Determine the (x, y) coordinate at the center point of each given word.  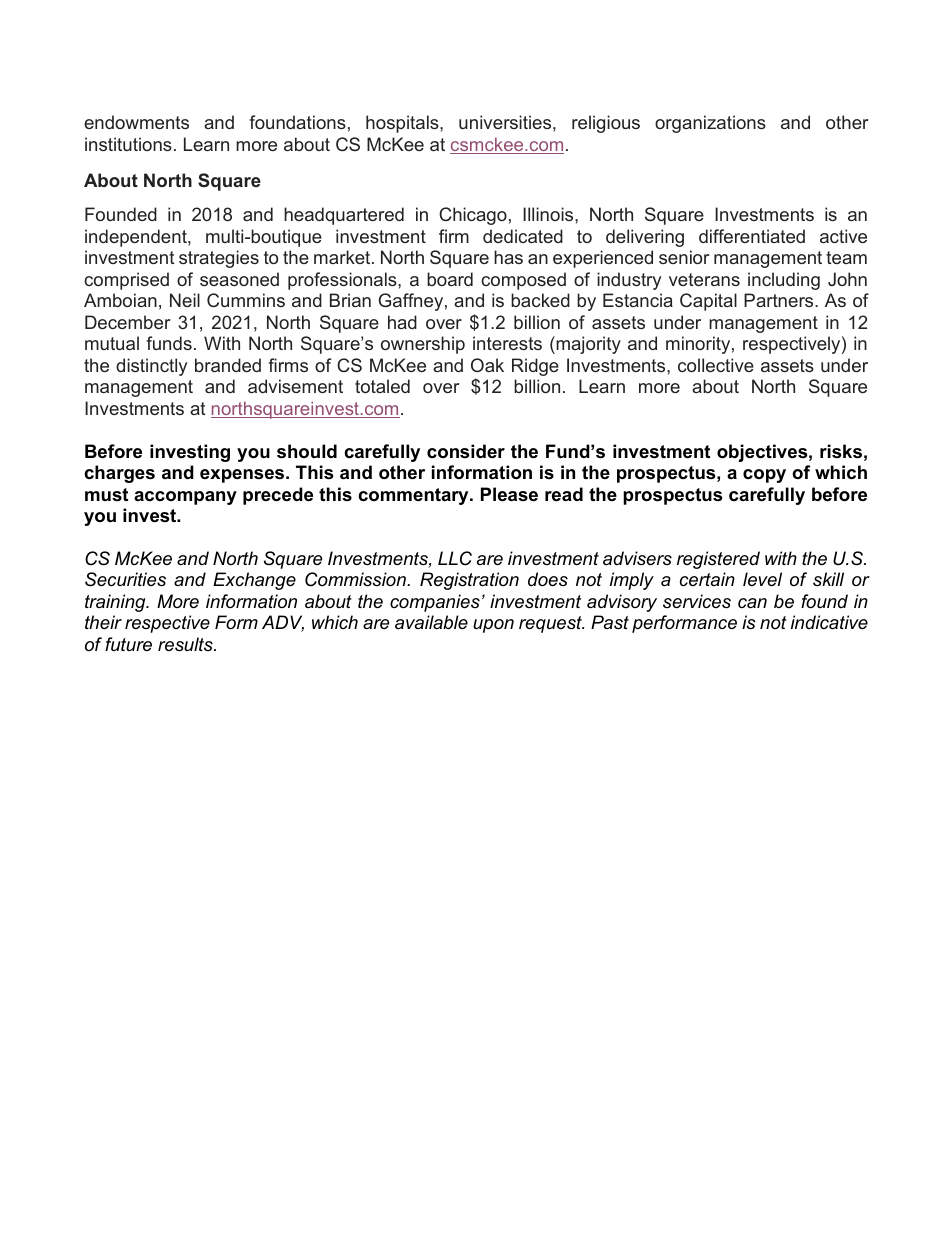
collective (716, 365)
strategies (219, 259)
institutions (128, 144)
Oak (487, 365)
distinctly (151, 367)
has (508, 257)
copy (764, 476)
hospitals (403, 124)
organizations (710, 124)
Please (509, 494)
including (784, 281)
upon (493, 626)
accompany (185, 498)
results (186, 644)
